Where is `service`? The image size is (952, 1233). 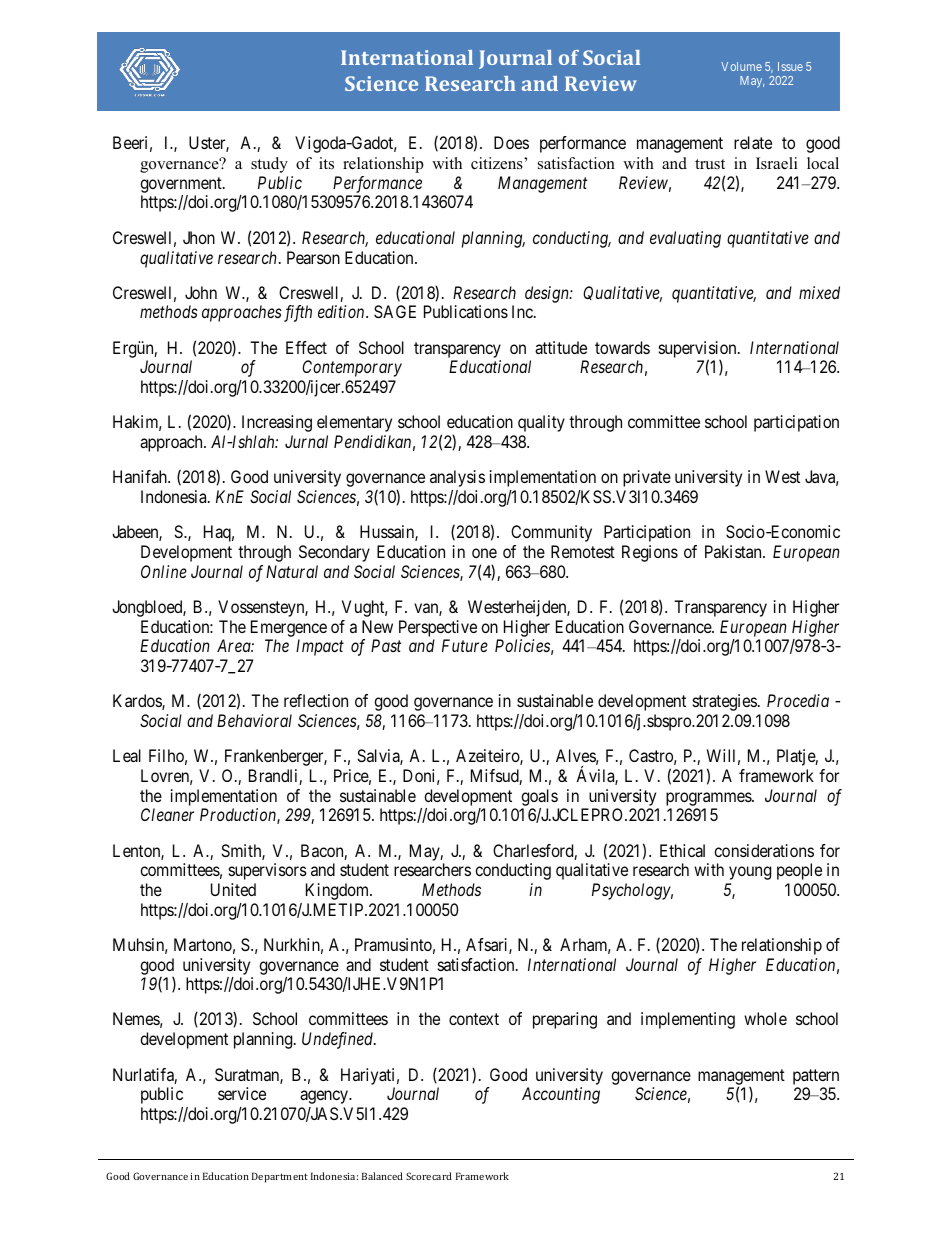
service is located at coordinates (242, 1093).
